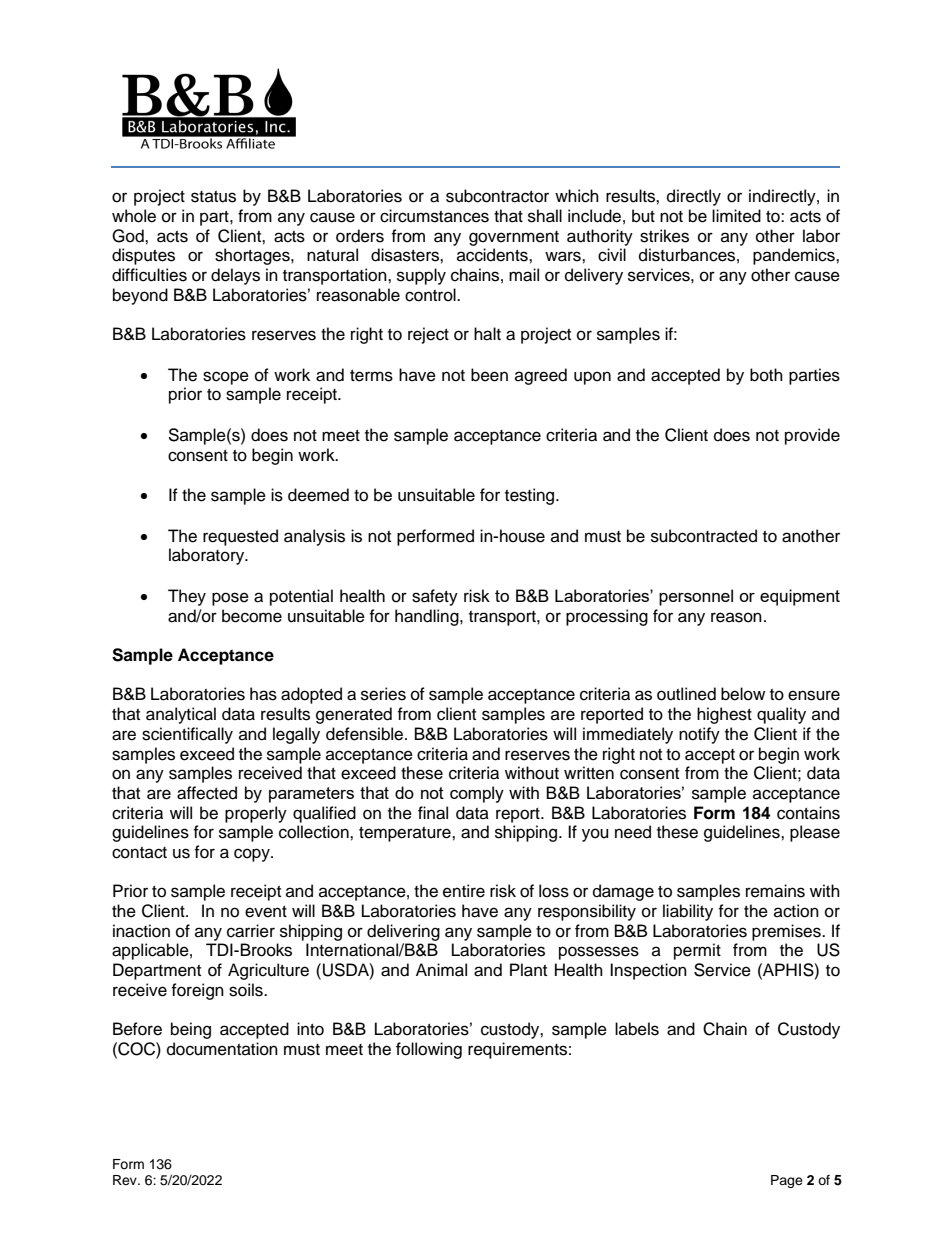  Describe the element at coordinates (429, 1050) in the screenshot. I see `following` at that location.
